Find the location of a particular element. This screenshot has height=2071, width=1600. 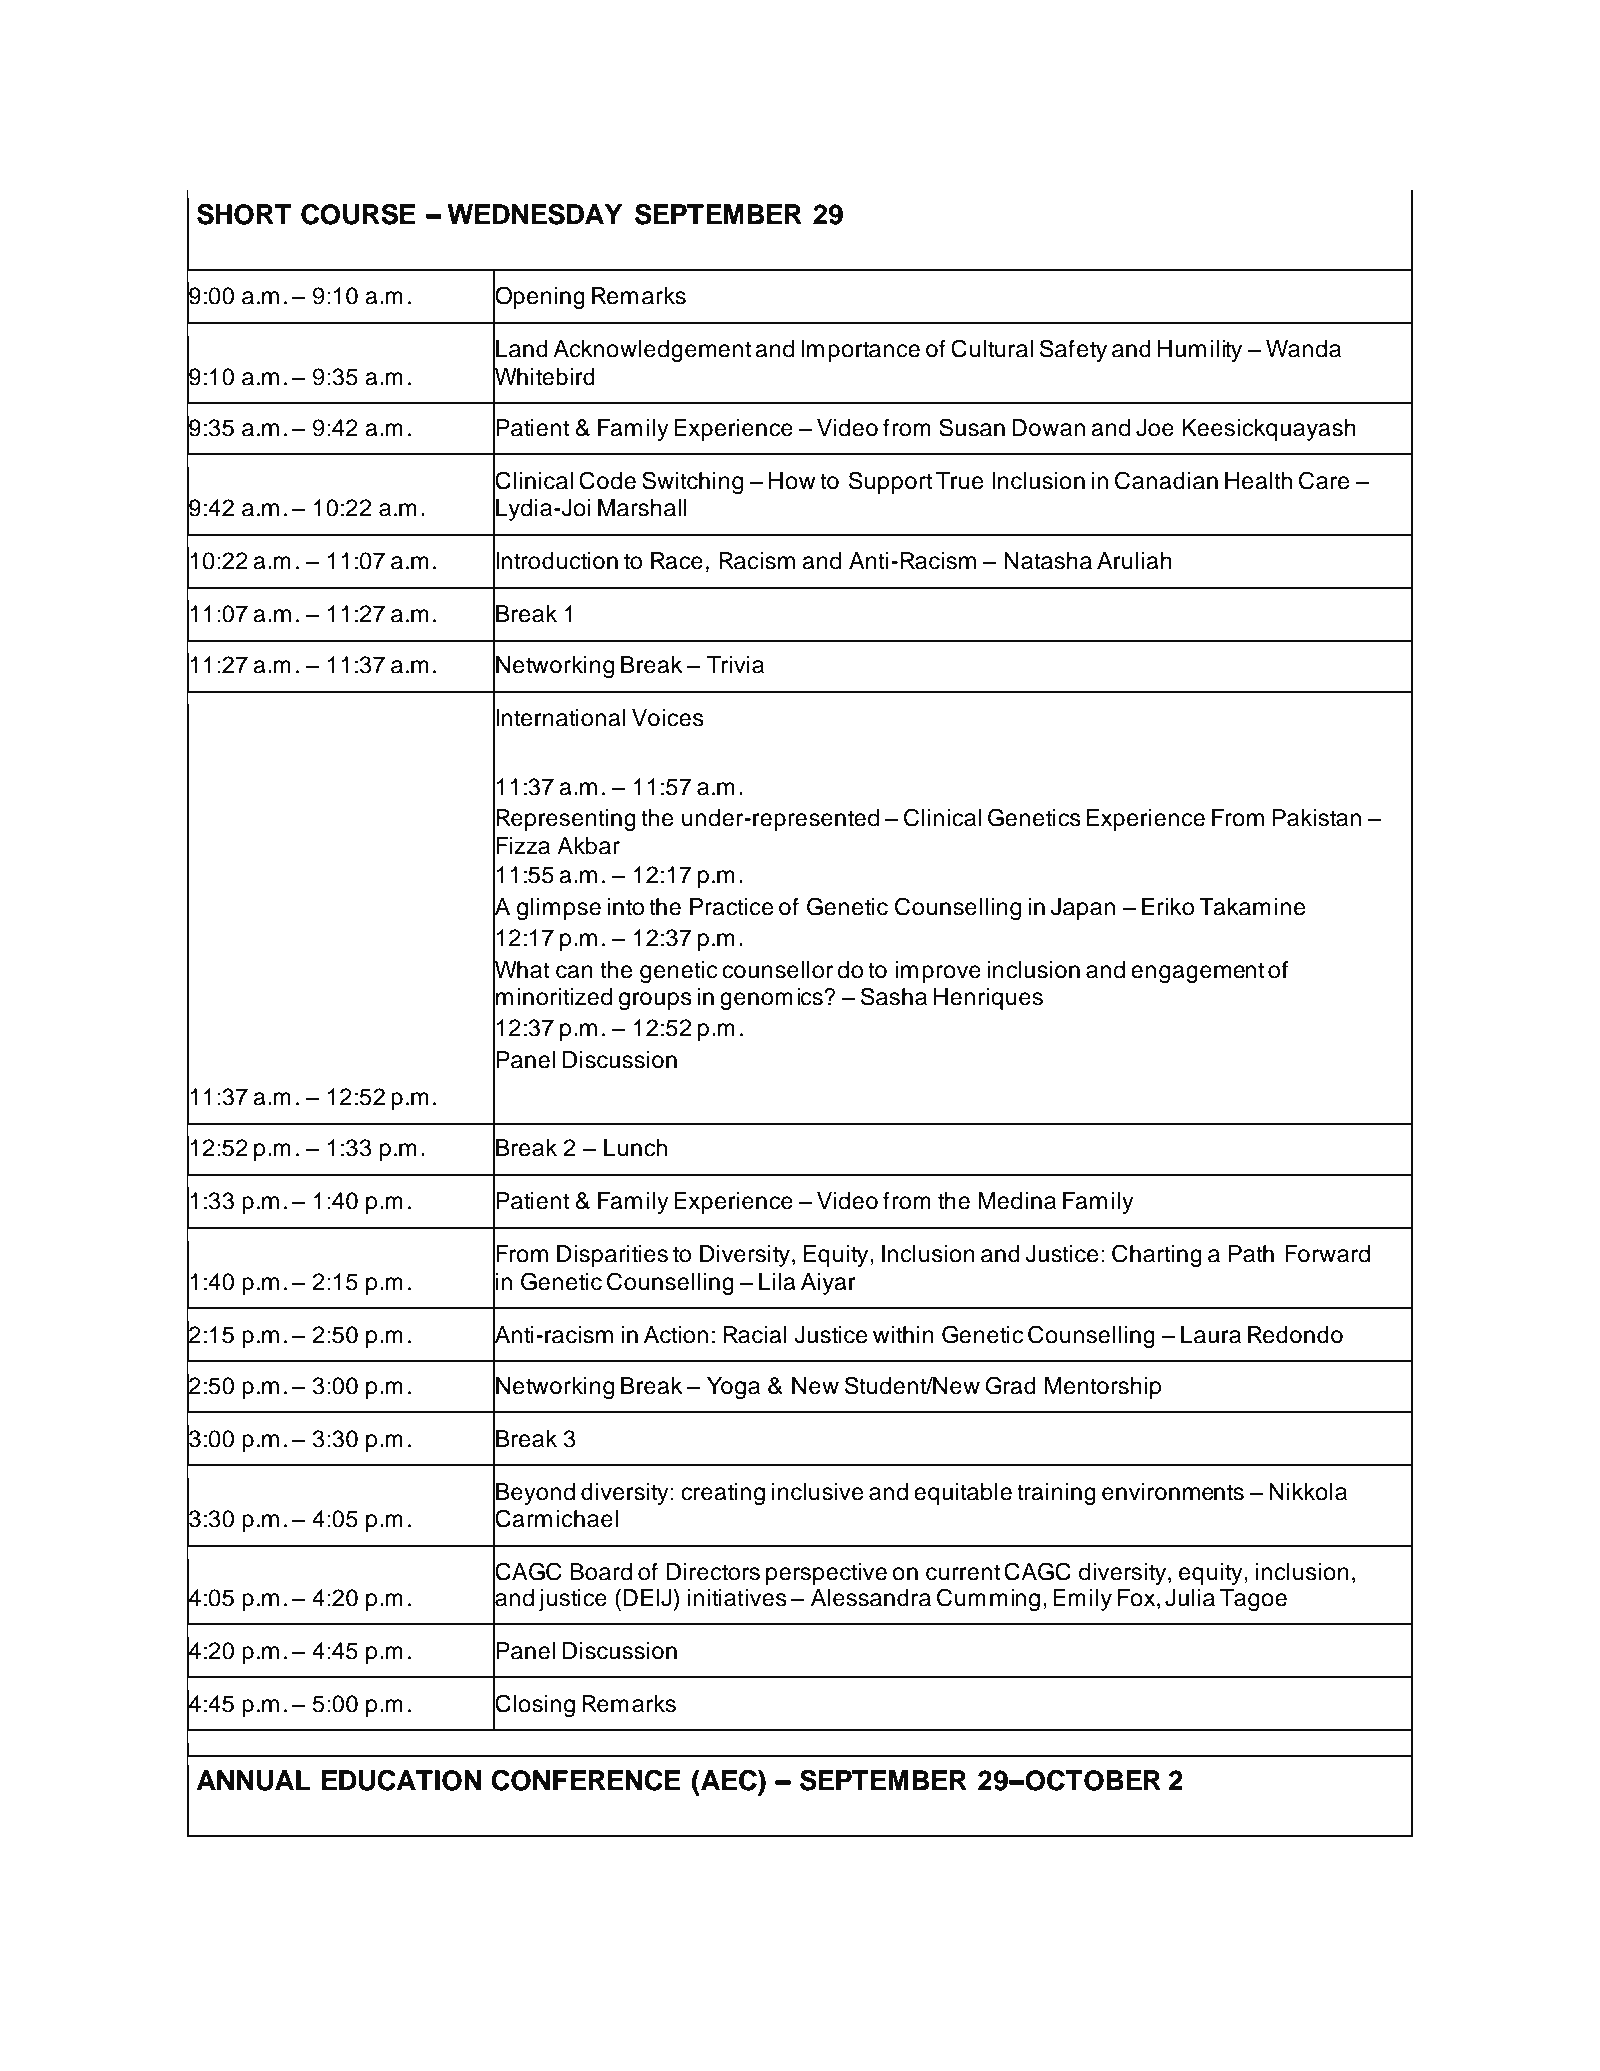

EDUCATION is located at coordinates (401, 1780).
